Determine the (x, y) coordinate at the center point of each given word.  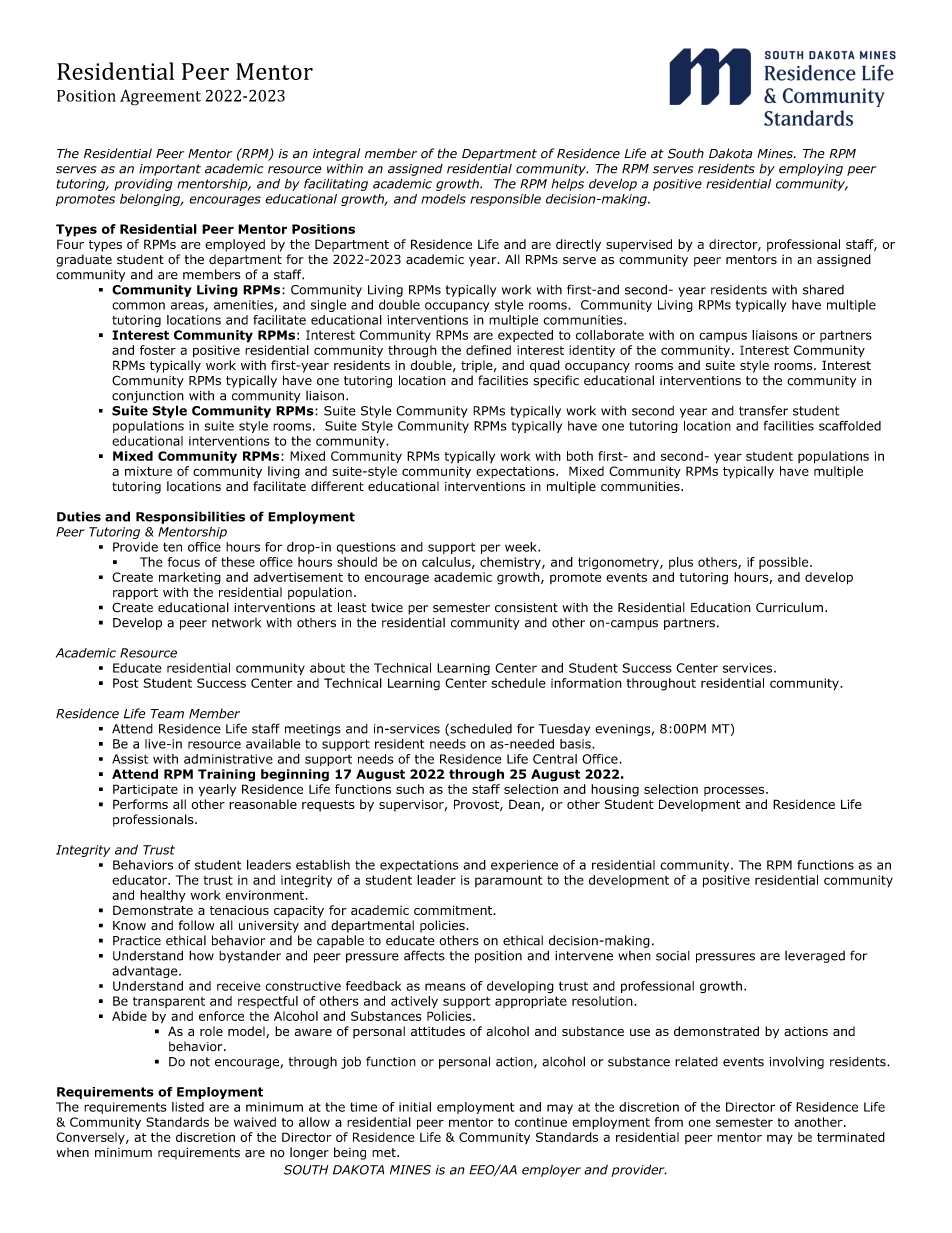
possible (785, 563)
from (669, 1122)
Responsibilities (190, 517)
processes (735, 791)
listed (188, 1107)
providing (143, 184)
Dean (525, 805)
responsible (505, 200)
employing (811, 170)
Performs (140, 804)
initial (415, 1107)
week (522, 547)
